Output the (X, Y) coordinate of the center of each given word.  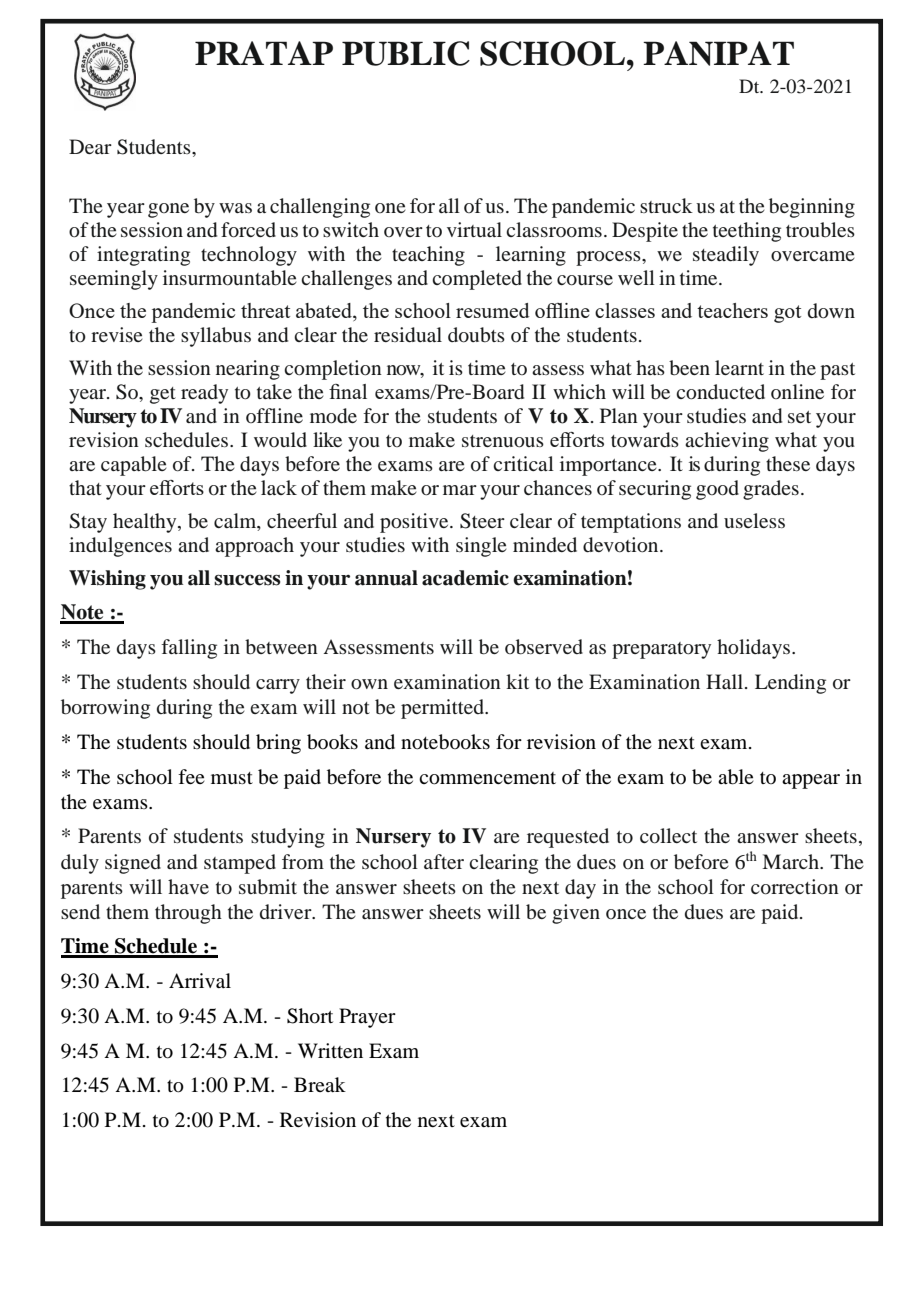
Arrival (200, 980)
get (163, 395)
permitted (444, 709)
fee (191, 776)
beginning (812, 208)
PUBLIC (406, 53)
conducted (720, 392)
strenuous (503, 441)
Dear (90, 146)
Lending (790, 684)
